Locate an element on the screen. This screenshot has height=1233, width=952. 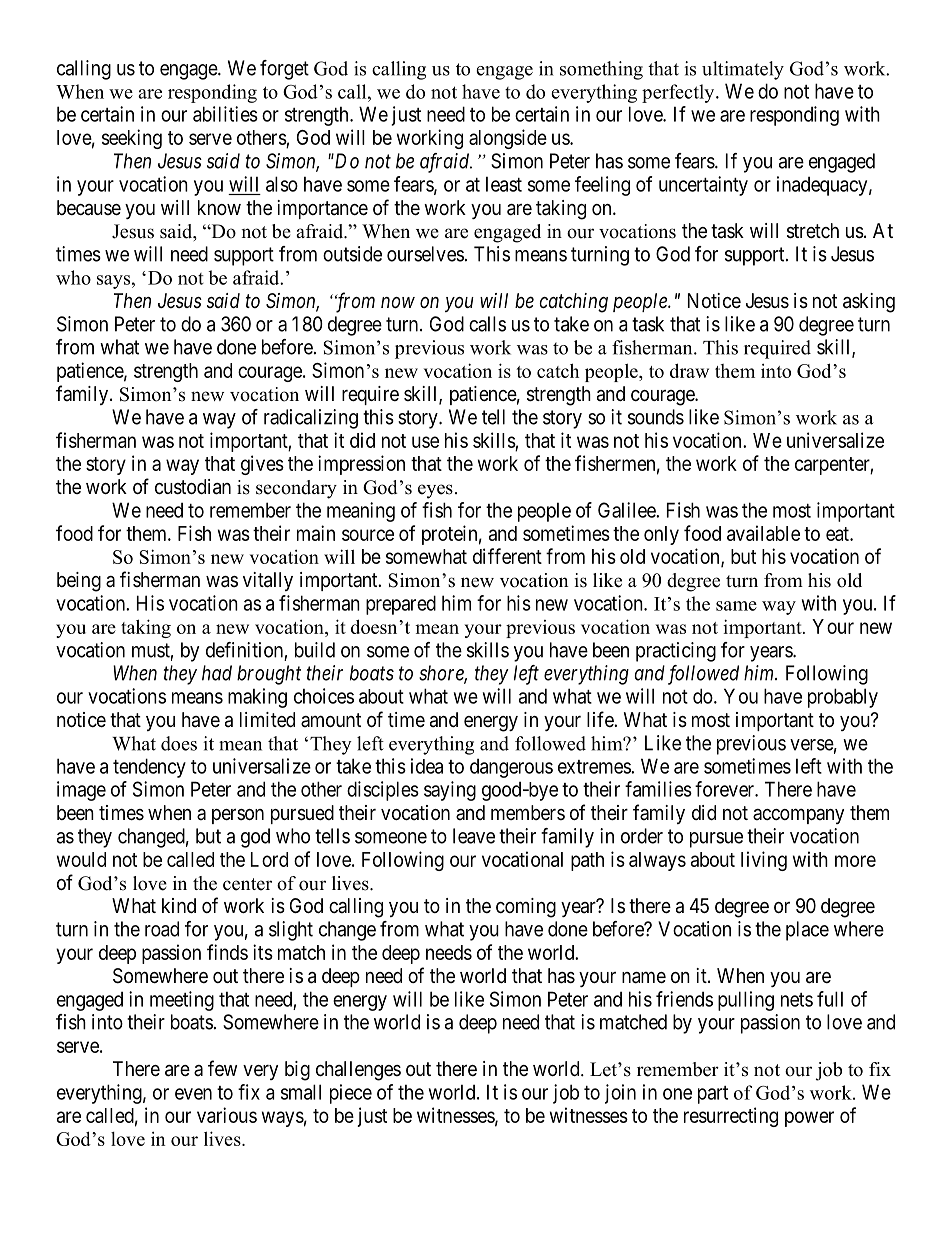
power is located at coordinates (809, 1119).
